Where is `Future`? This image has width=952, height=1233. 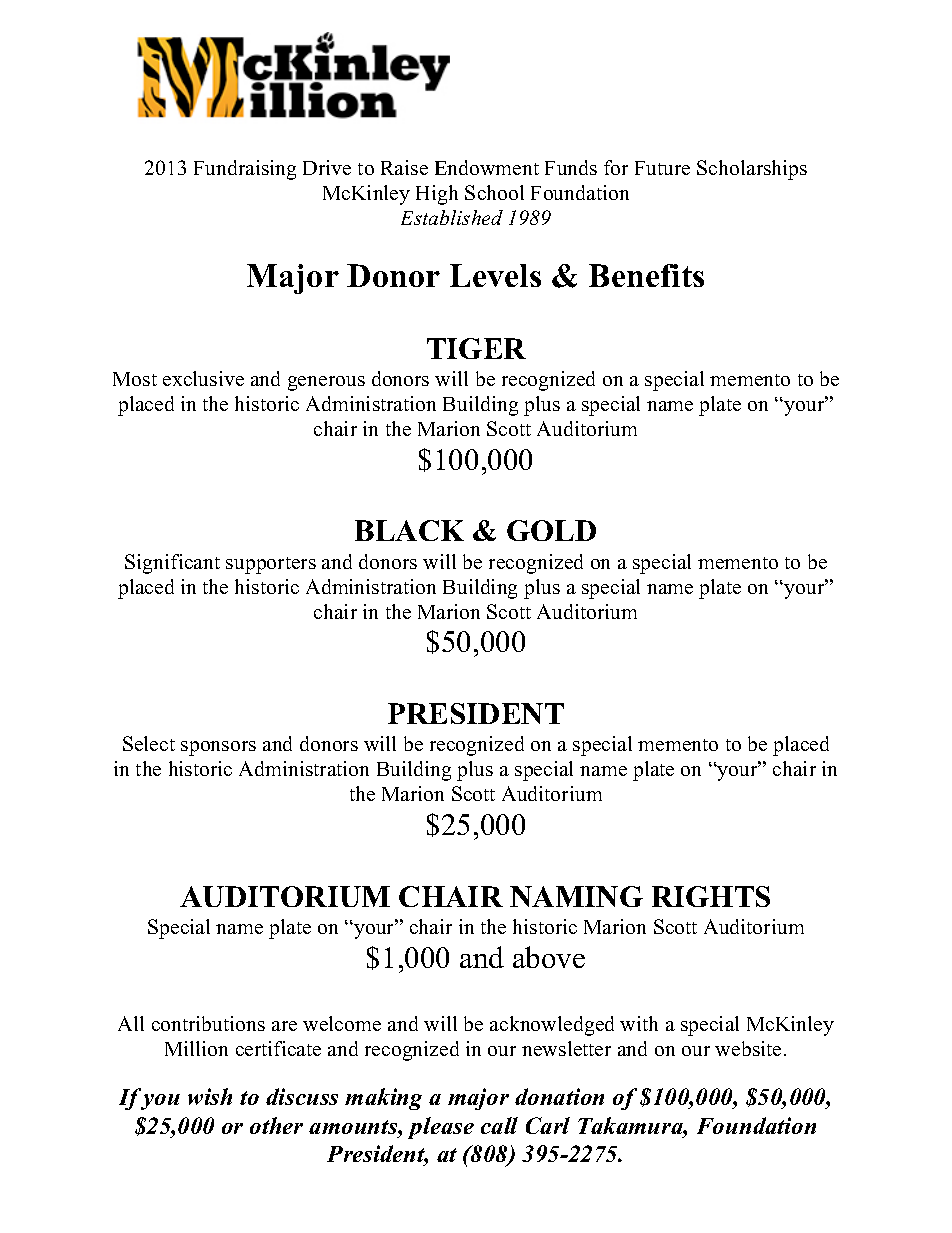 Future is located at coordinates (662, 168).
